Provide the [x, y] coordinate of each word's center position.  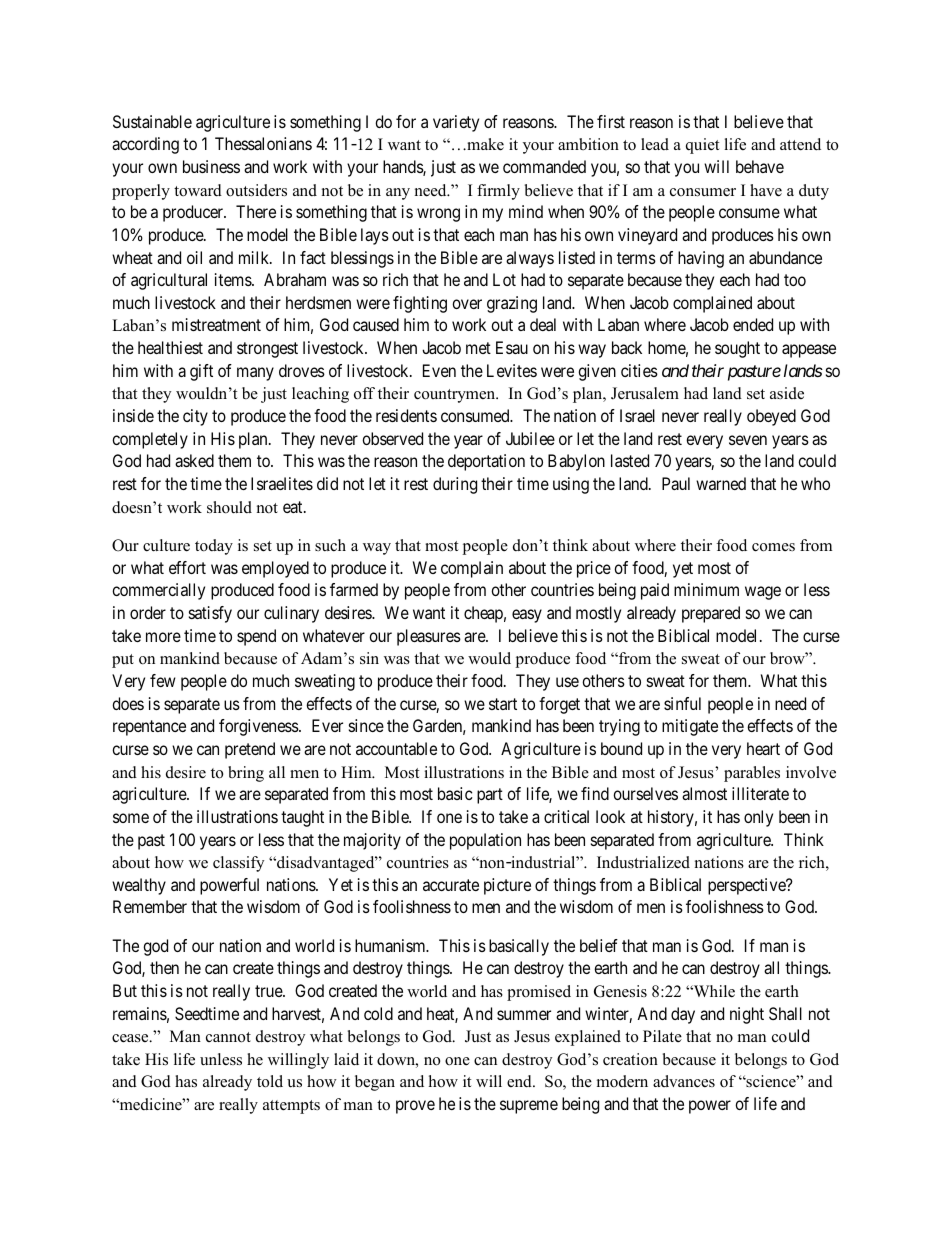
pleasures [429, 637]
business [211, 166]
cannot [228, 1037]
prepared [711, 614]
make [484, 144]
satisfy [210, 614]
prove [415, 1107]
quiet [702, 146]
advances [684, 1081]
